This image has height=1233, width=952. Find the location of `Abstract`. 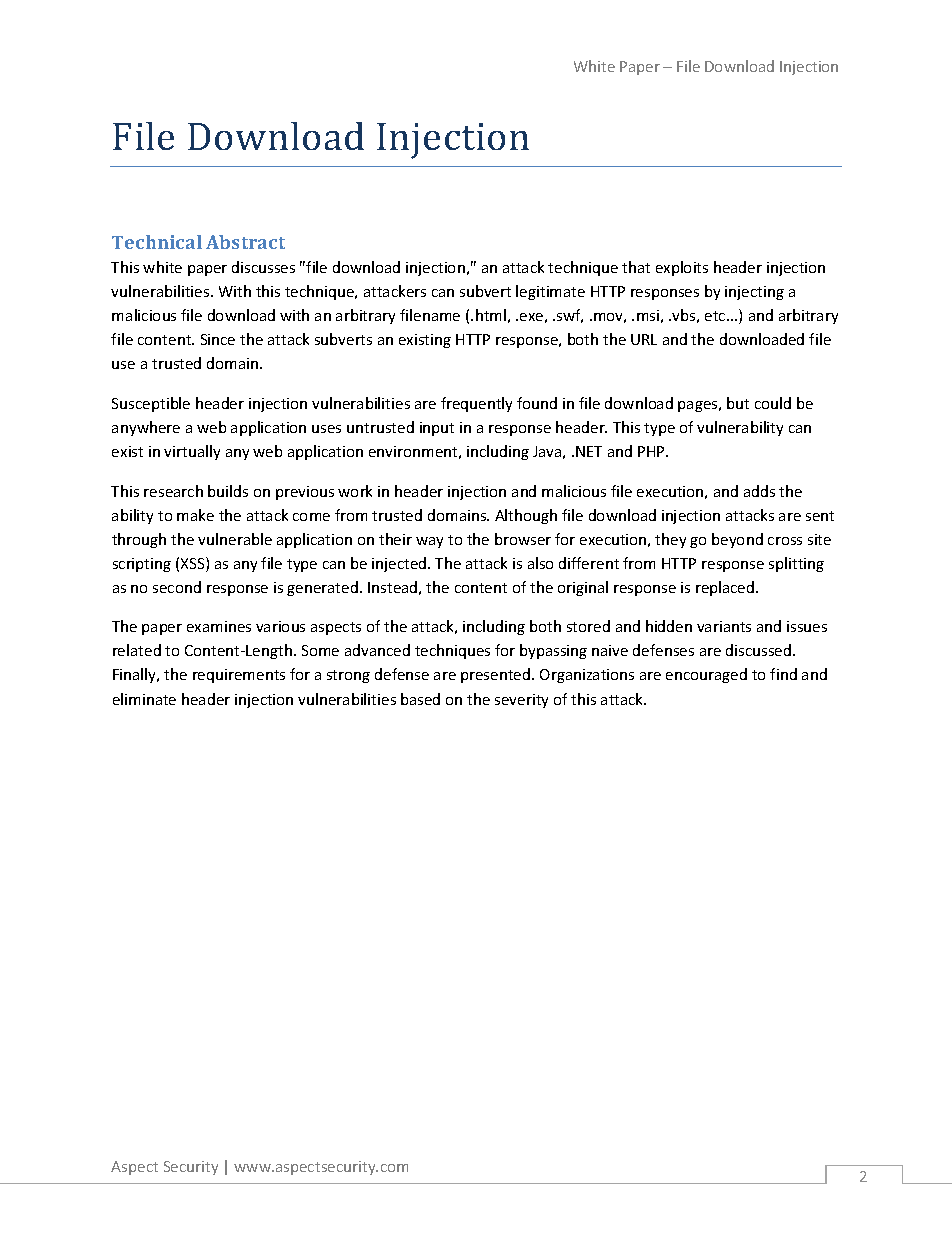

Abstract is located at coordinates (245, 242).
